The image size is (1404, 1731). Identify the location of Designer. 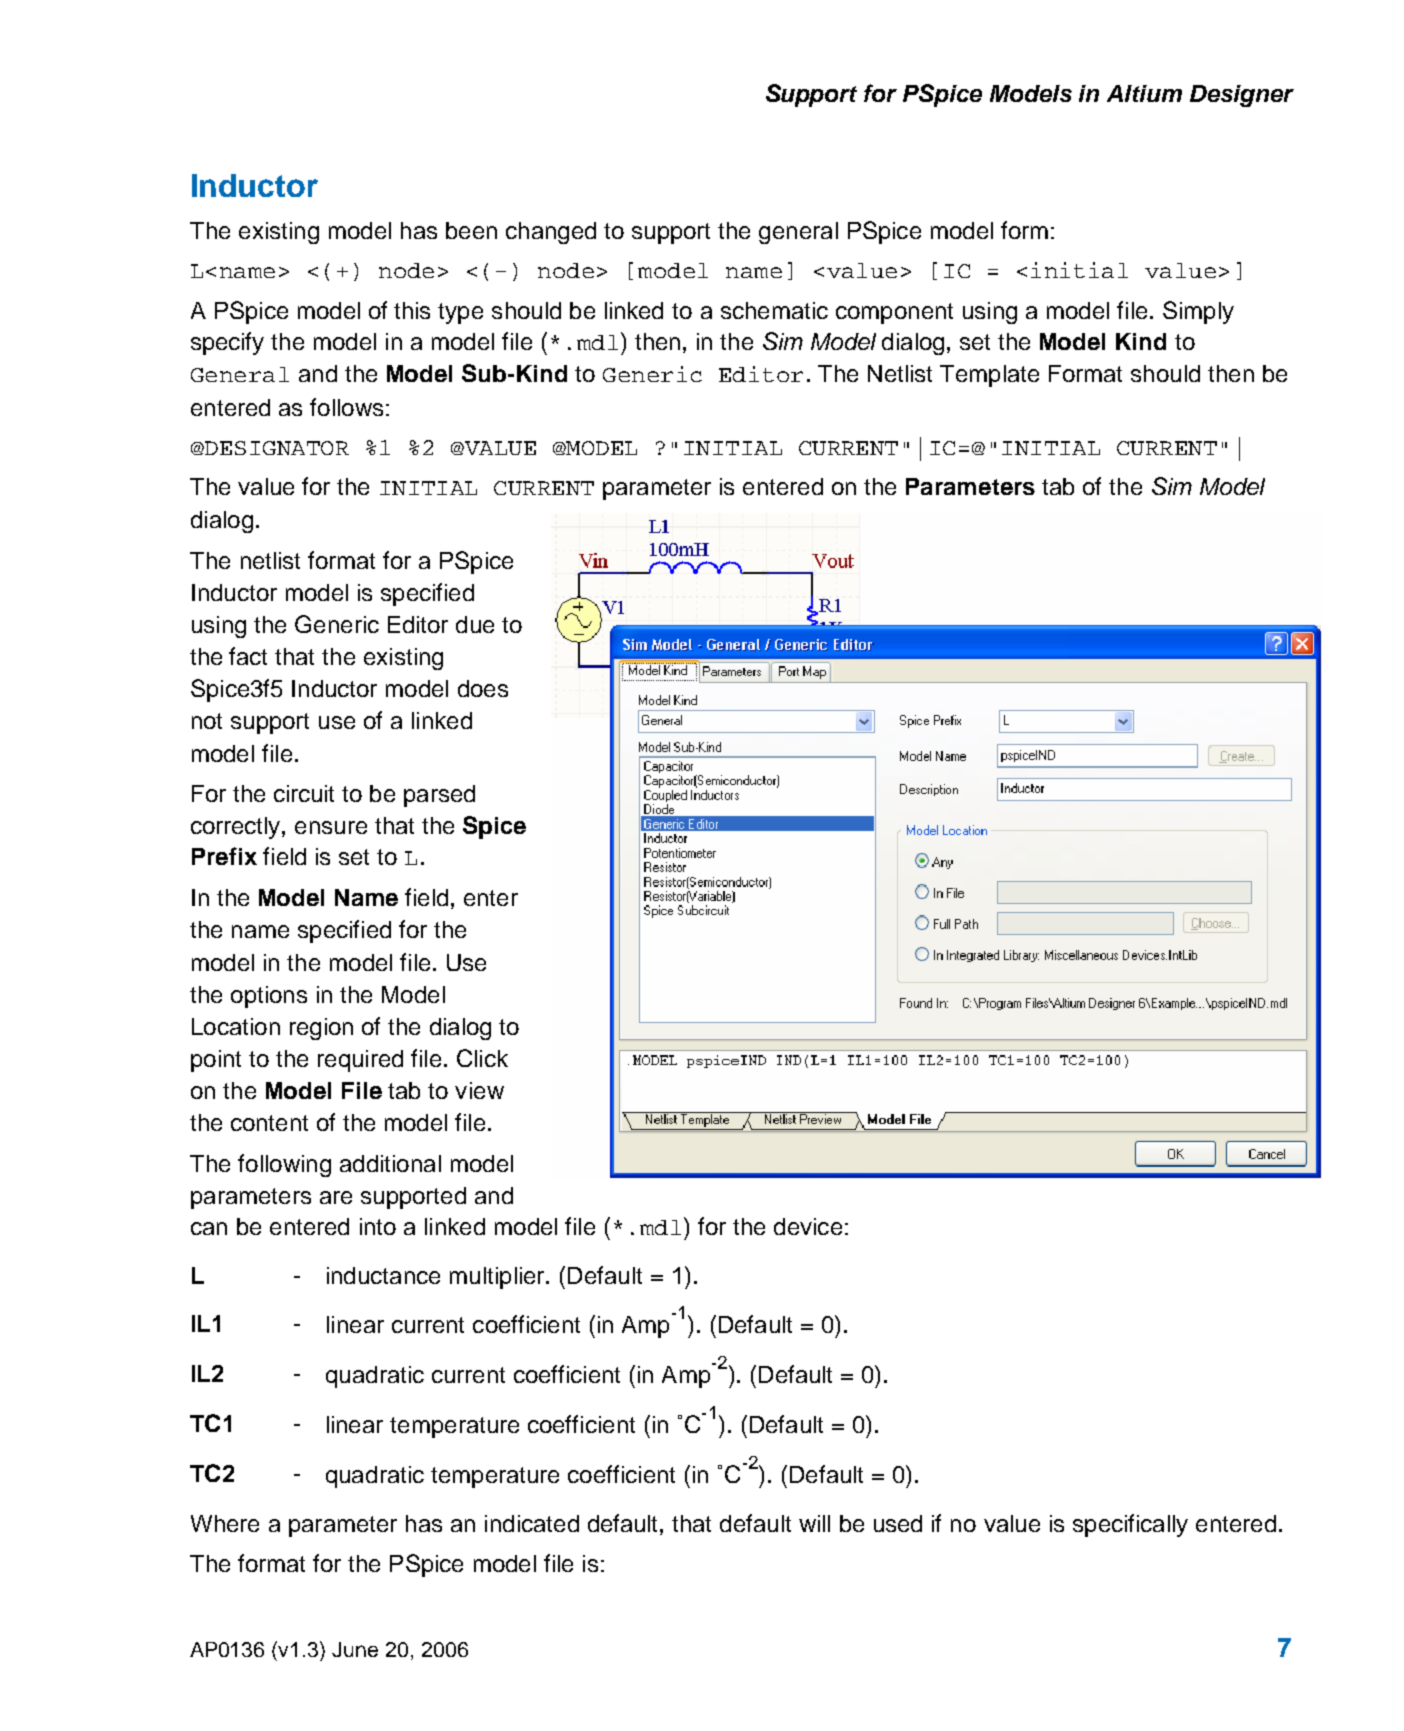
(1242, 96).
